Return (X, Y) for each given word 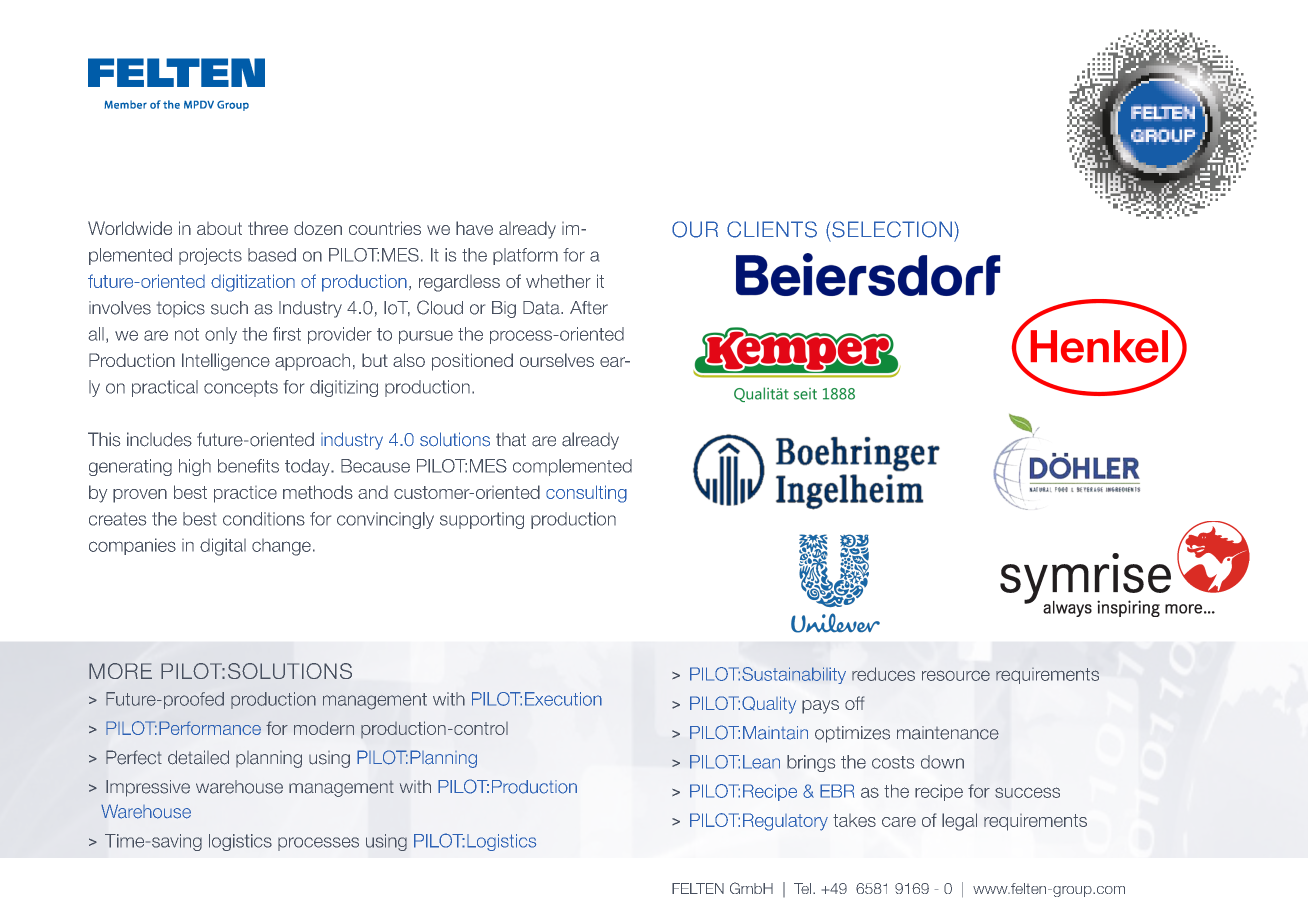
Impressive (148, 788)
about (219, 228)
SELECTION (892, 229)
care (899, 822)
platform (525, 256)
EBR (837, 791)
